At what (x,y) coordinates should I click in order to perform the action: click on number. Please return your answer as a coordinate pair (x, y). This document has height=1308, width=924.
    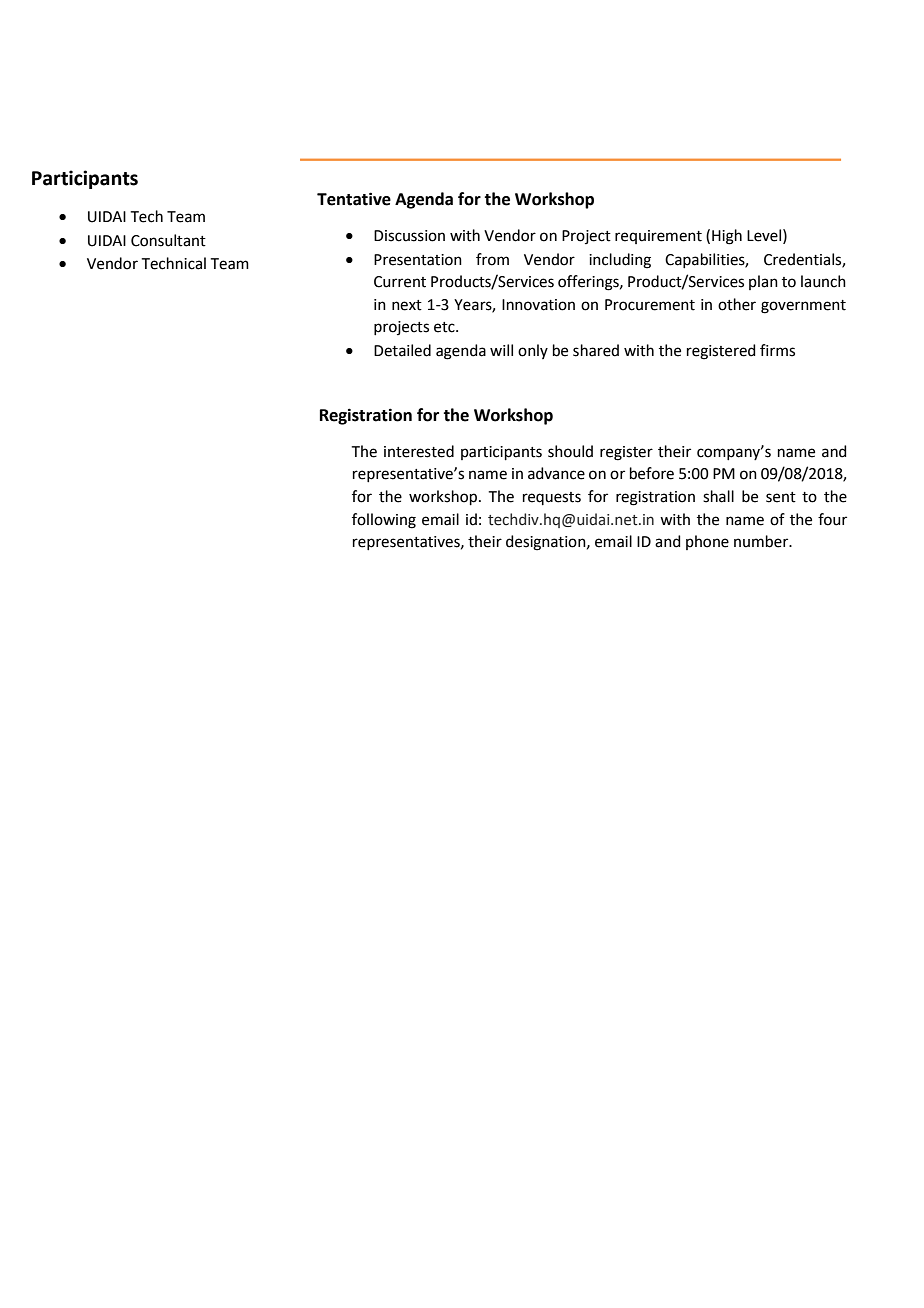
    Looking at the image, I should click on (762, 541).
